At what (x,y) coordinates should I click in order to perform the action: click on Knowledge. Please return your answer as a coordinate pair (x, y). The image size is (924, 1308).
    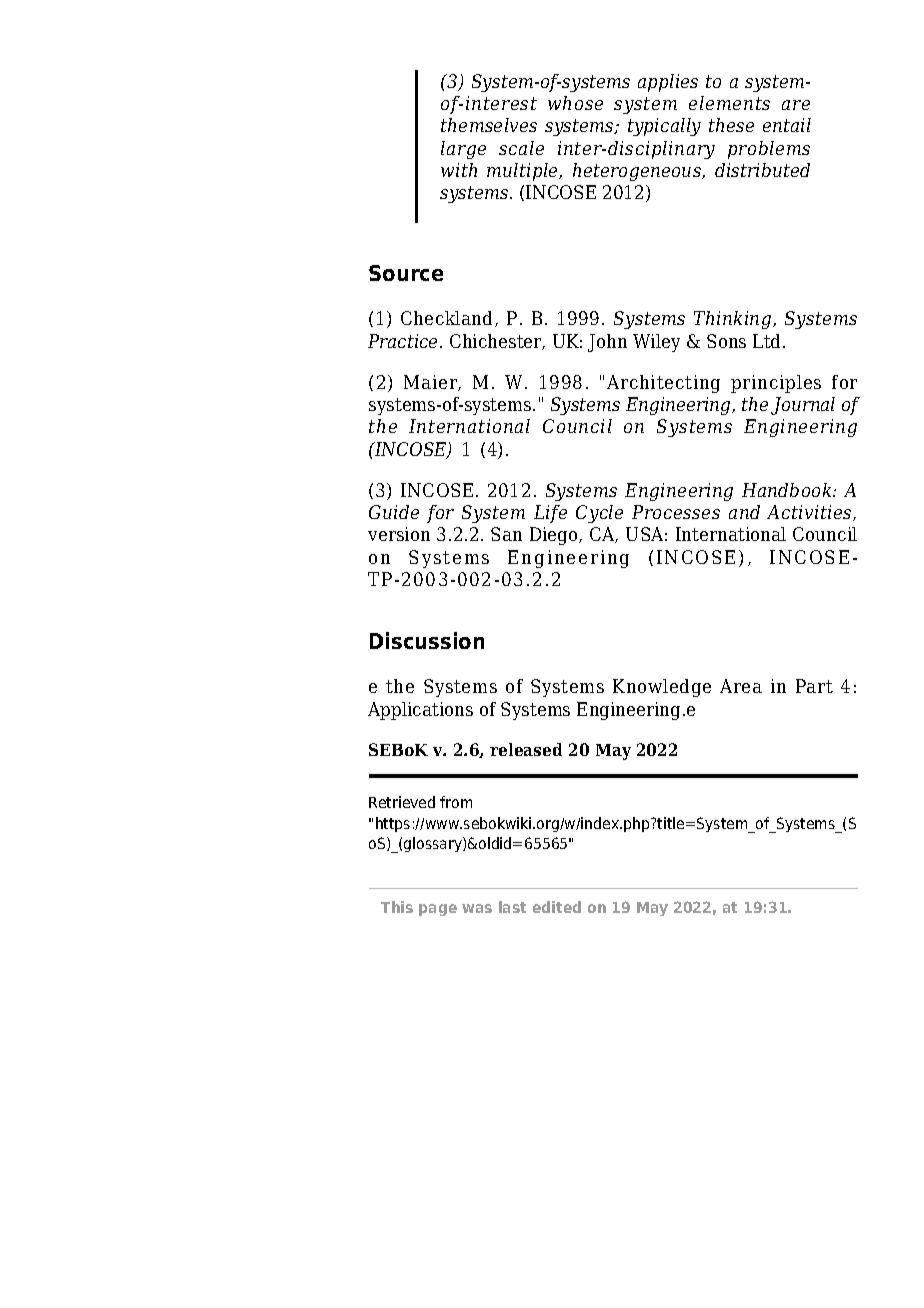
    Looking at the image, I should click on (662, 688).
